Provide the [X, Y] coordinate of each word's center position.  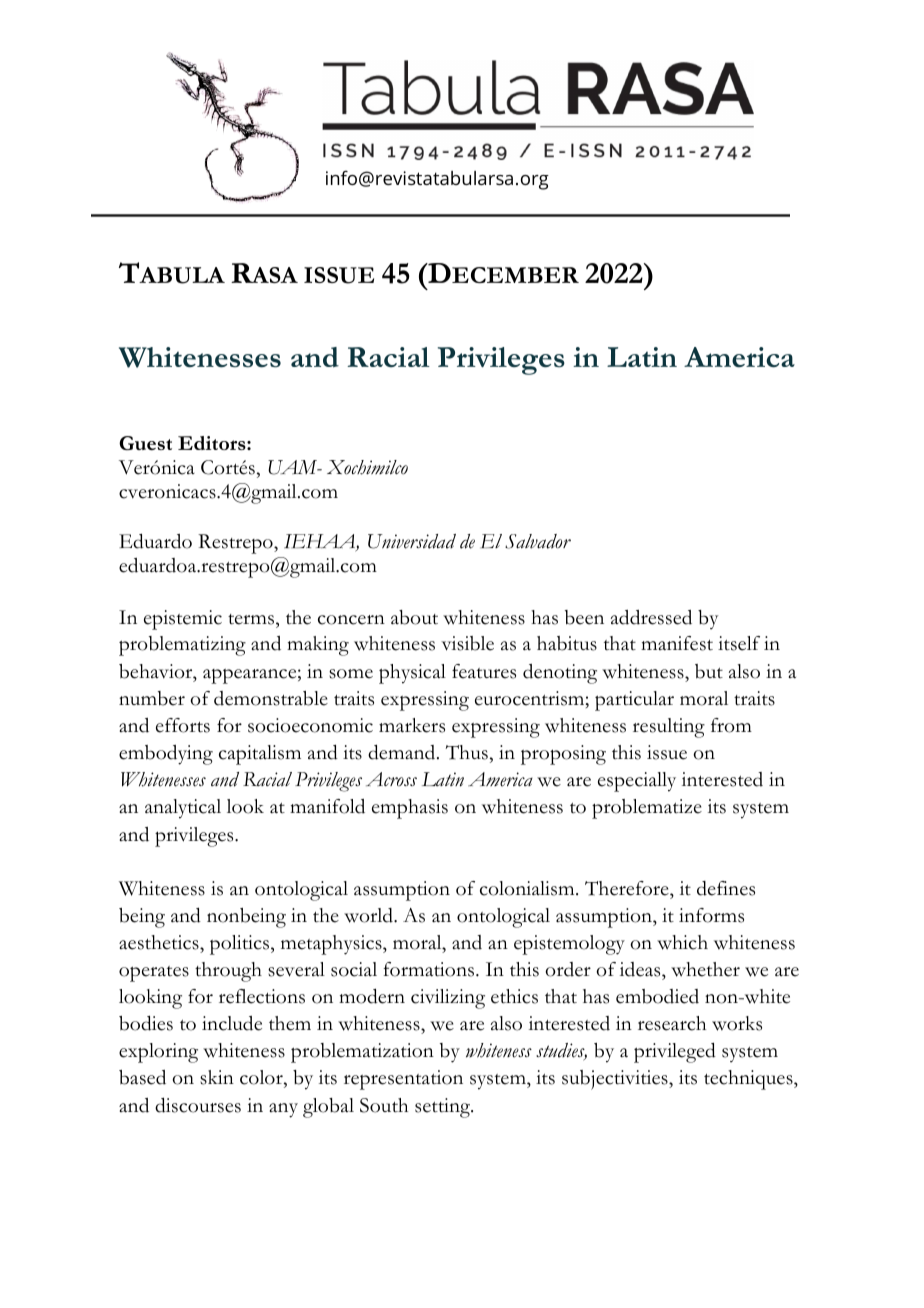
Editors [213, 443]
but [709, 671]
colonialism [528, 888]
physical [412, 674]
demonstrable [271, 698]
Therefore [628, 888]
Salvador [538, 541]
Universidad [412, 541]
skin [217, 1077]
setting [444, 1108]
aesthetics [160, 942]
